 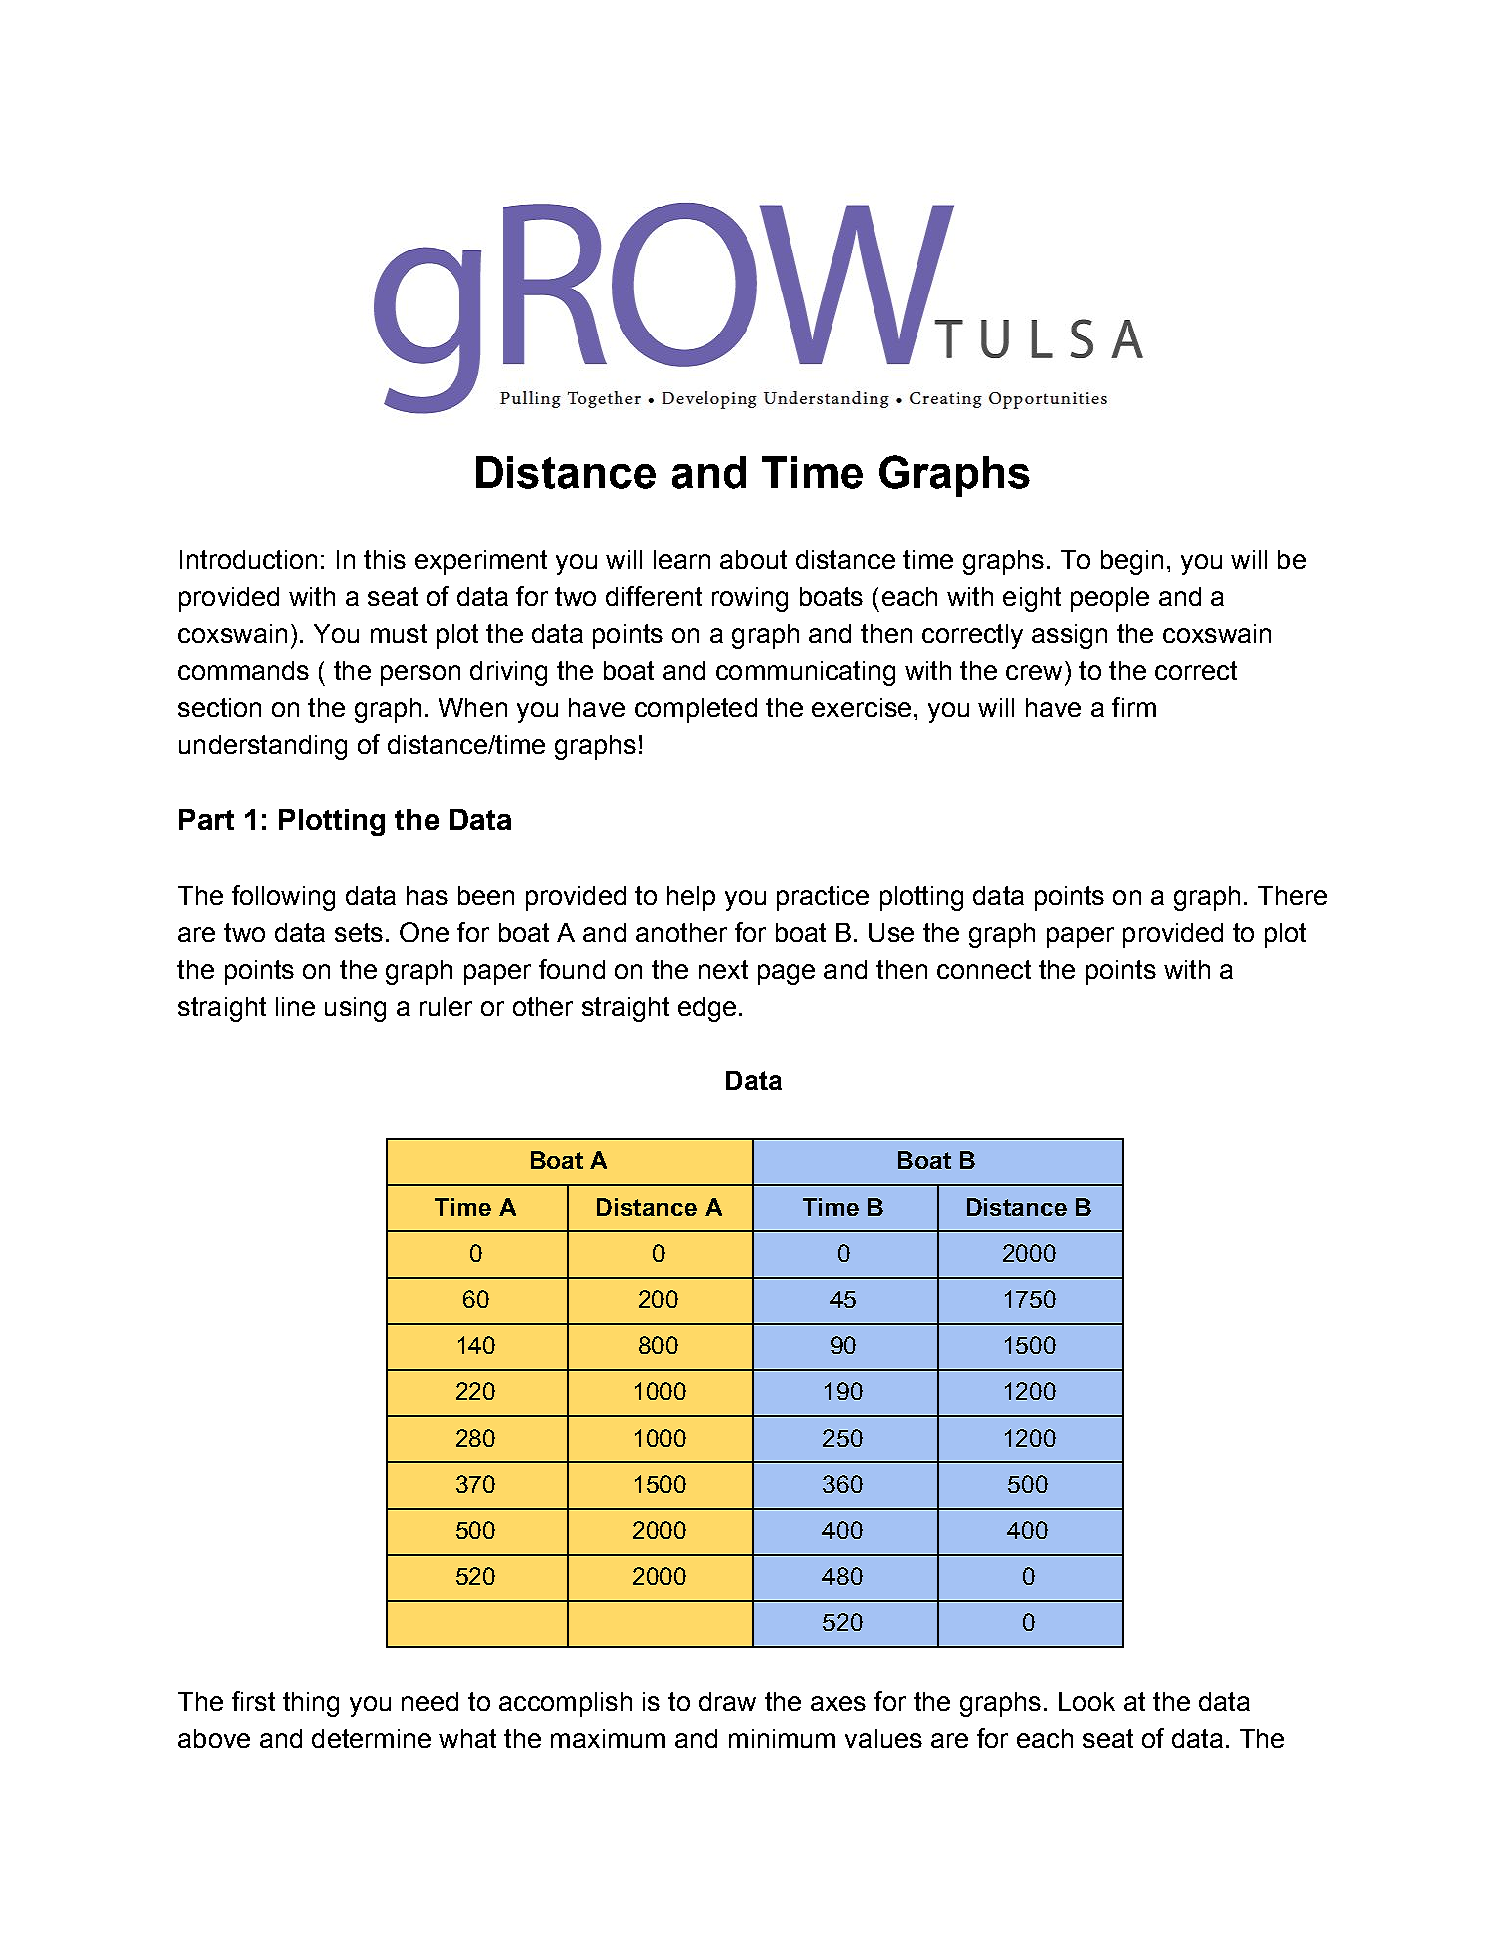 I want to click on draw, so click(x=727, y=1701).
